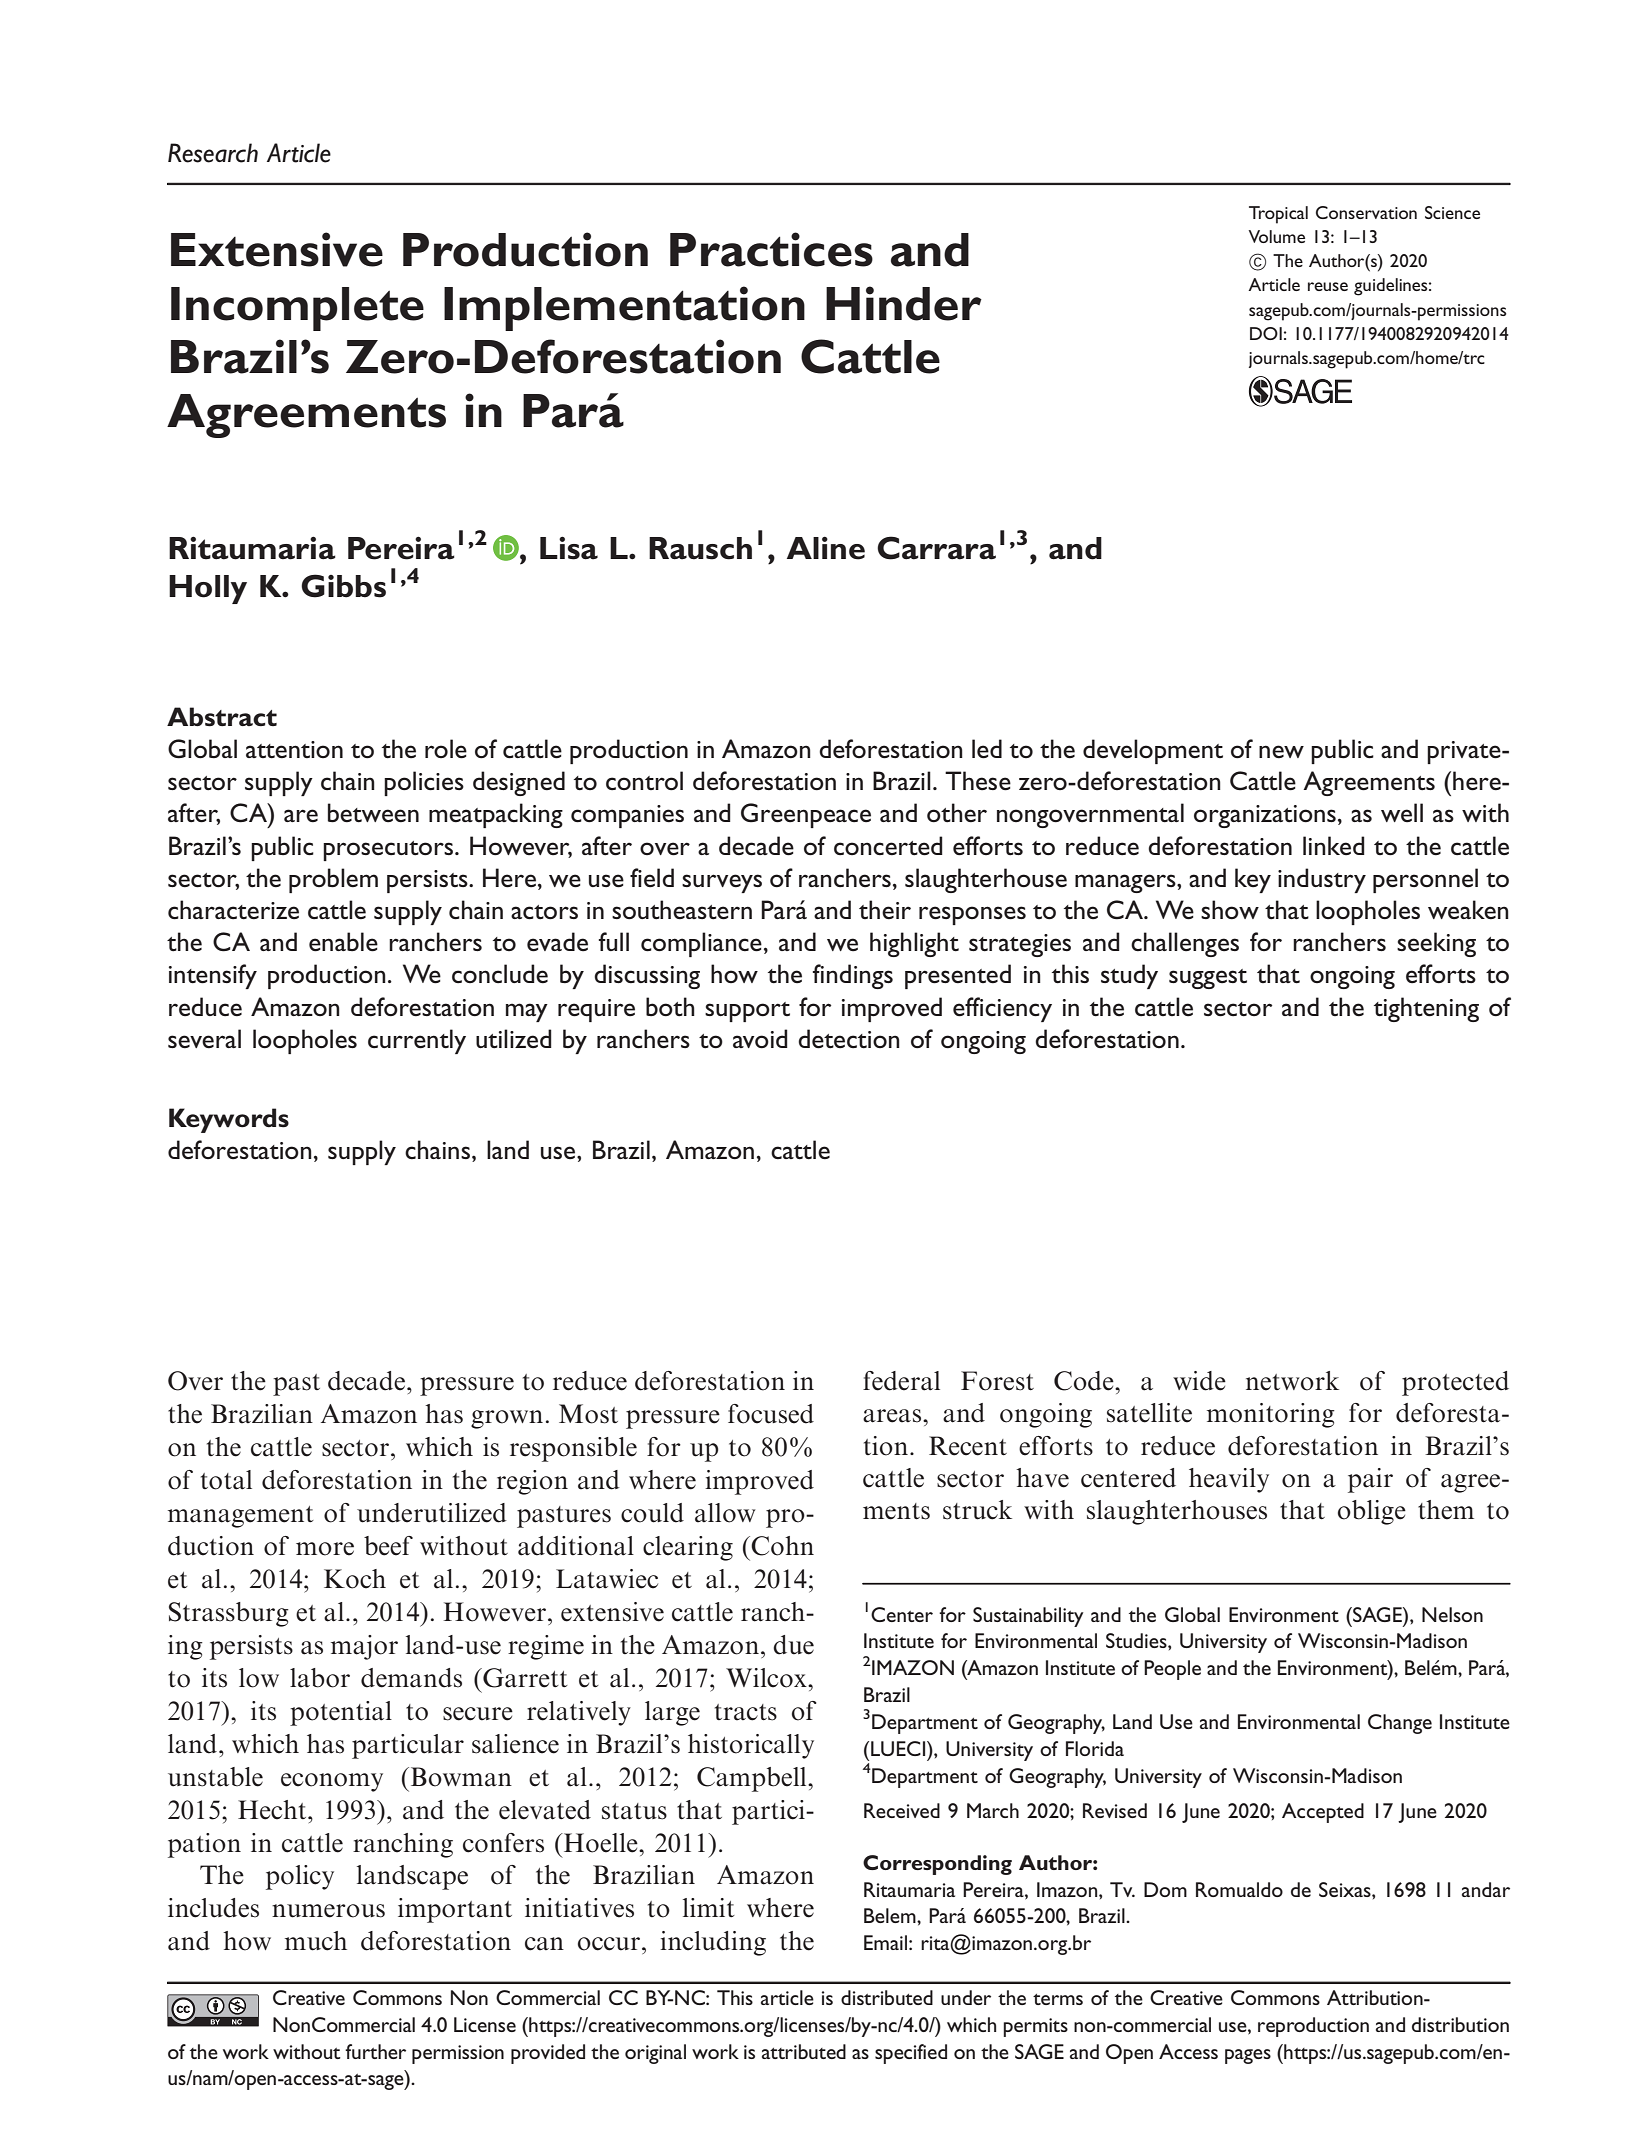 The height and width of the screenshot is (2131, 1644). I want to click on Tropical, so click(1278, 215).
